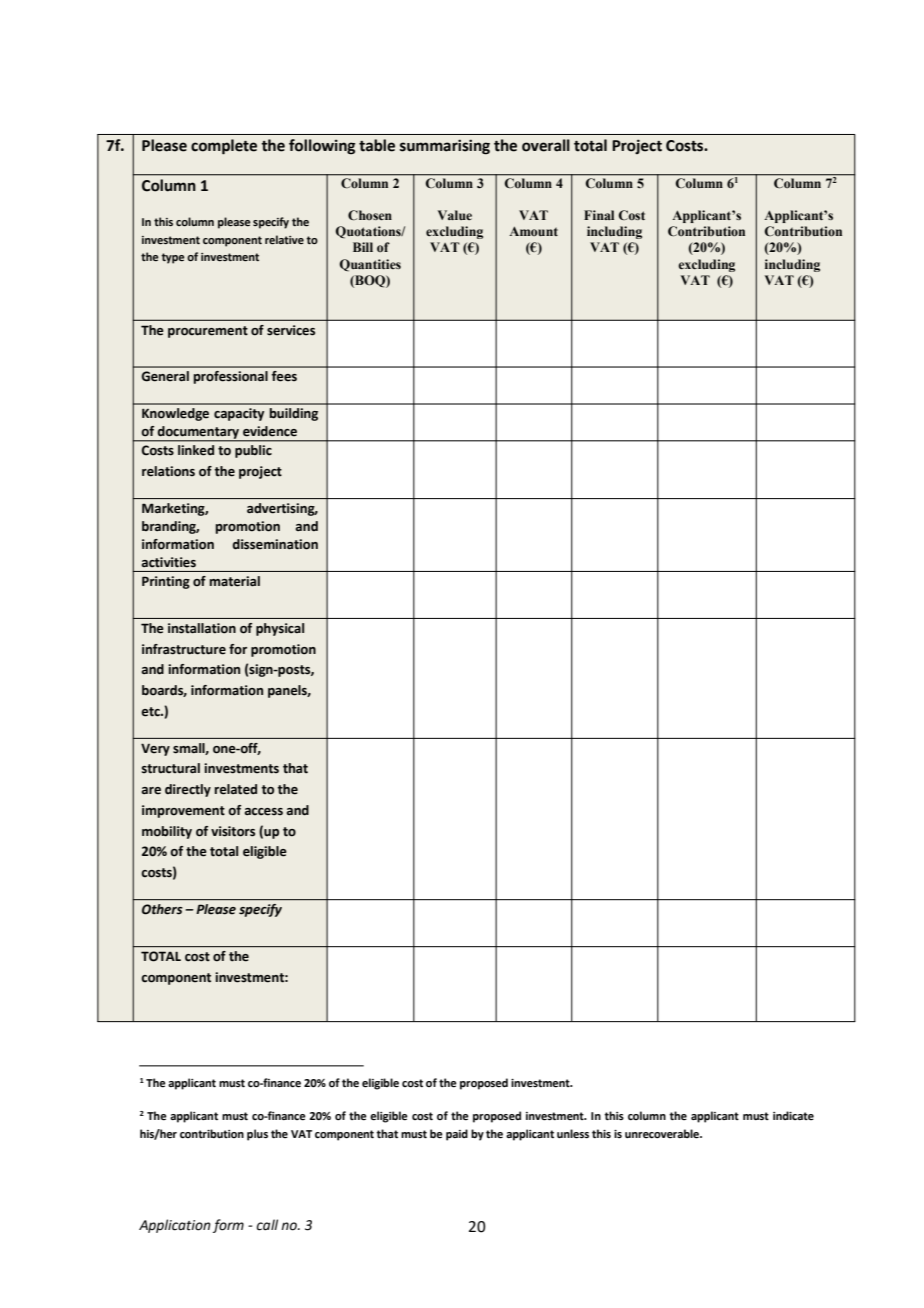 The height and width of the screenshot is (1308, 924). I want to click on Others, so click(162, 909).
